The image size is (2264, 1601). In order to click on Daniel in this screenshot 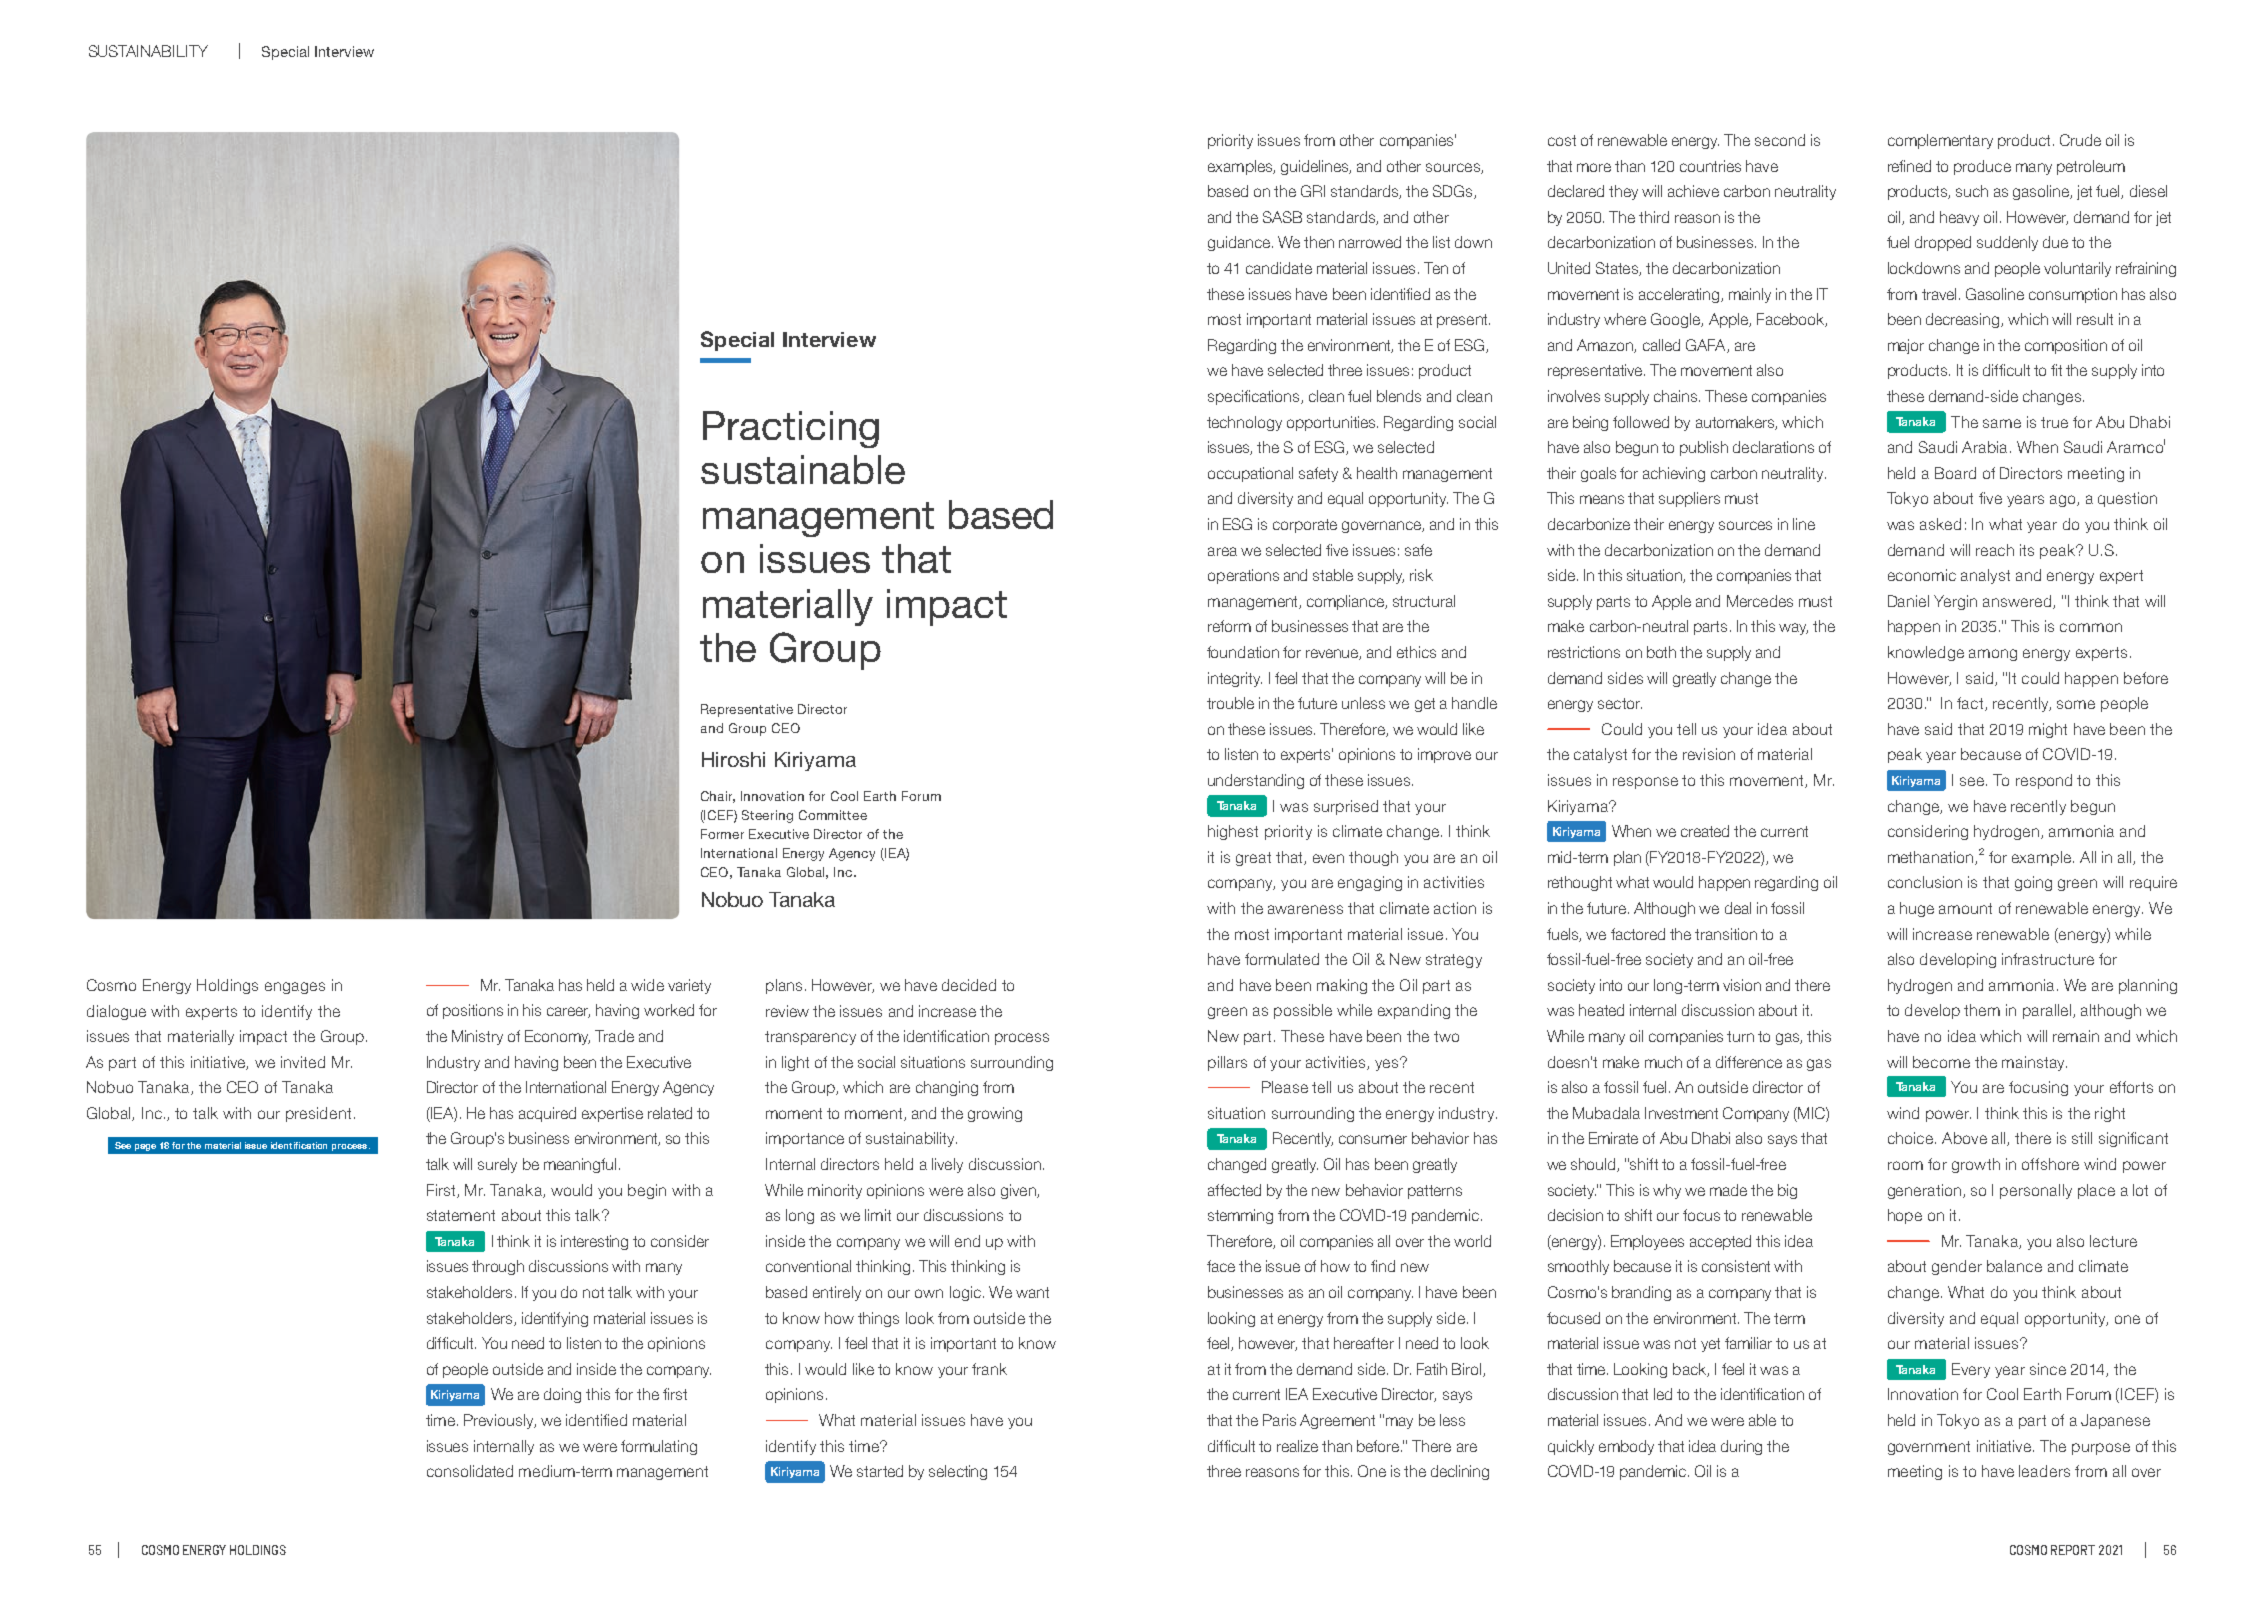, I will do `click(1908, 601)`.
